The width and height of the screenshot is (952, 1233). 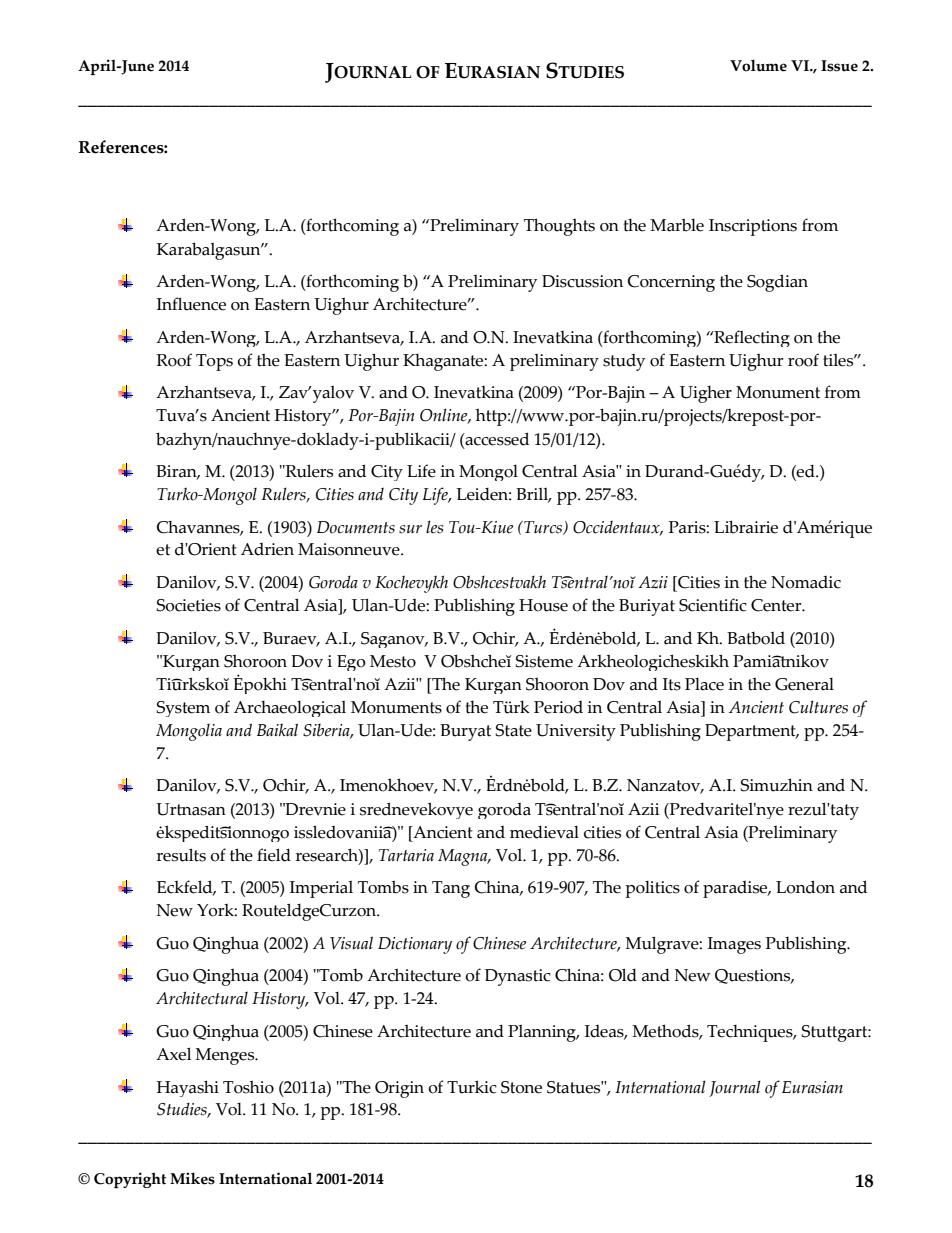 I want to click on Discussion, so click(x=582, y=281).
